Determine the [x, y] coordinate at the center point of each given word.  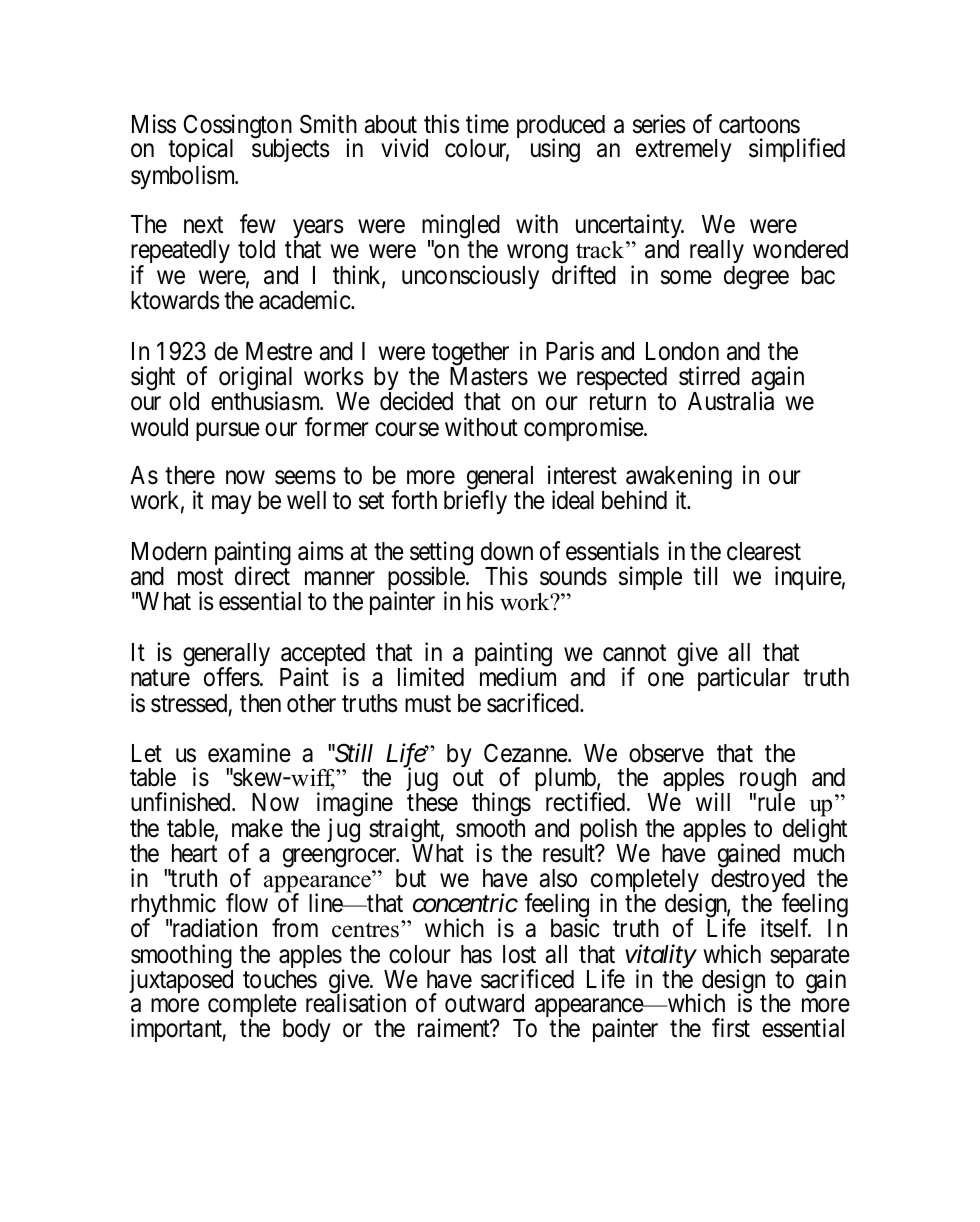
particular [744, 679]
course [407, 430]
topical [200, 152]
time [487, 124]
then [260, 703]
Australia [731, 401]
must [428, 704]
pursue [228, 432]
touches [280, 979]
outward [484, 1003]
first [731, 1028]
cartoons [759, 125]
